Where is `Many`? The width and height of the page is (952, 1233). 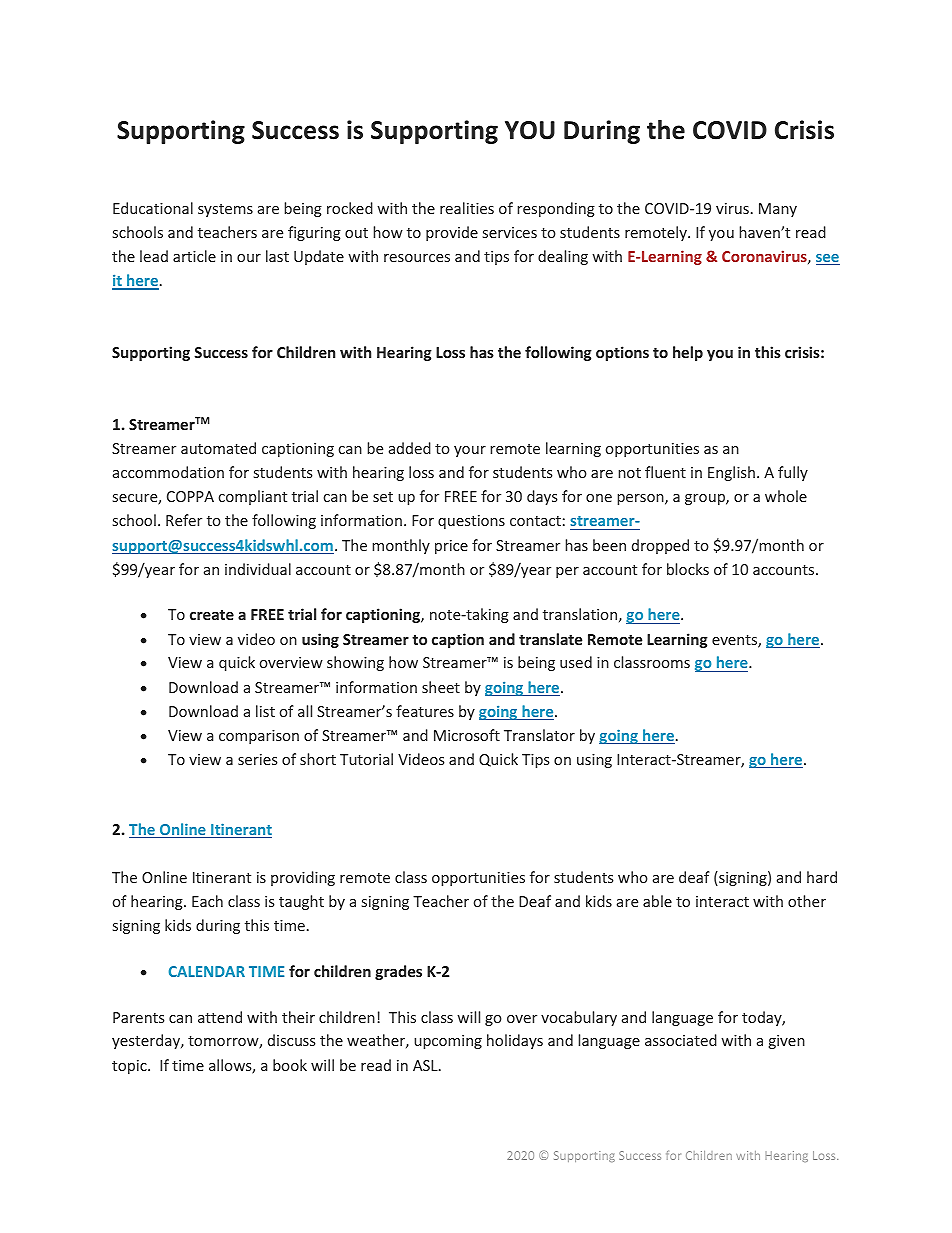
Many is located at coordinates (778, 210).
